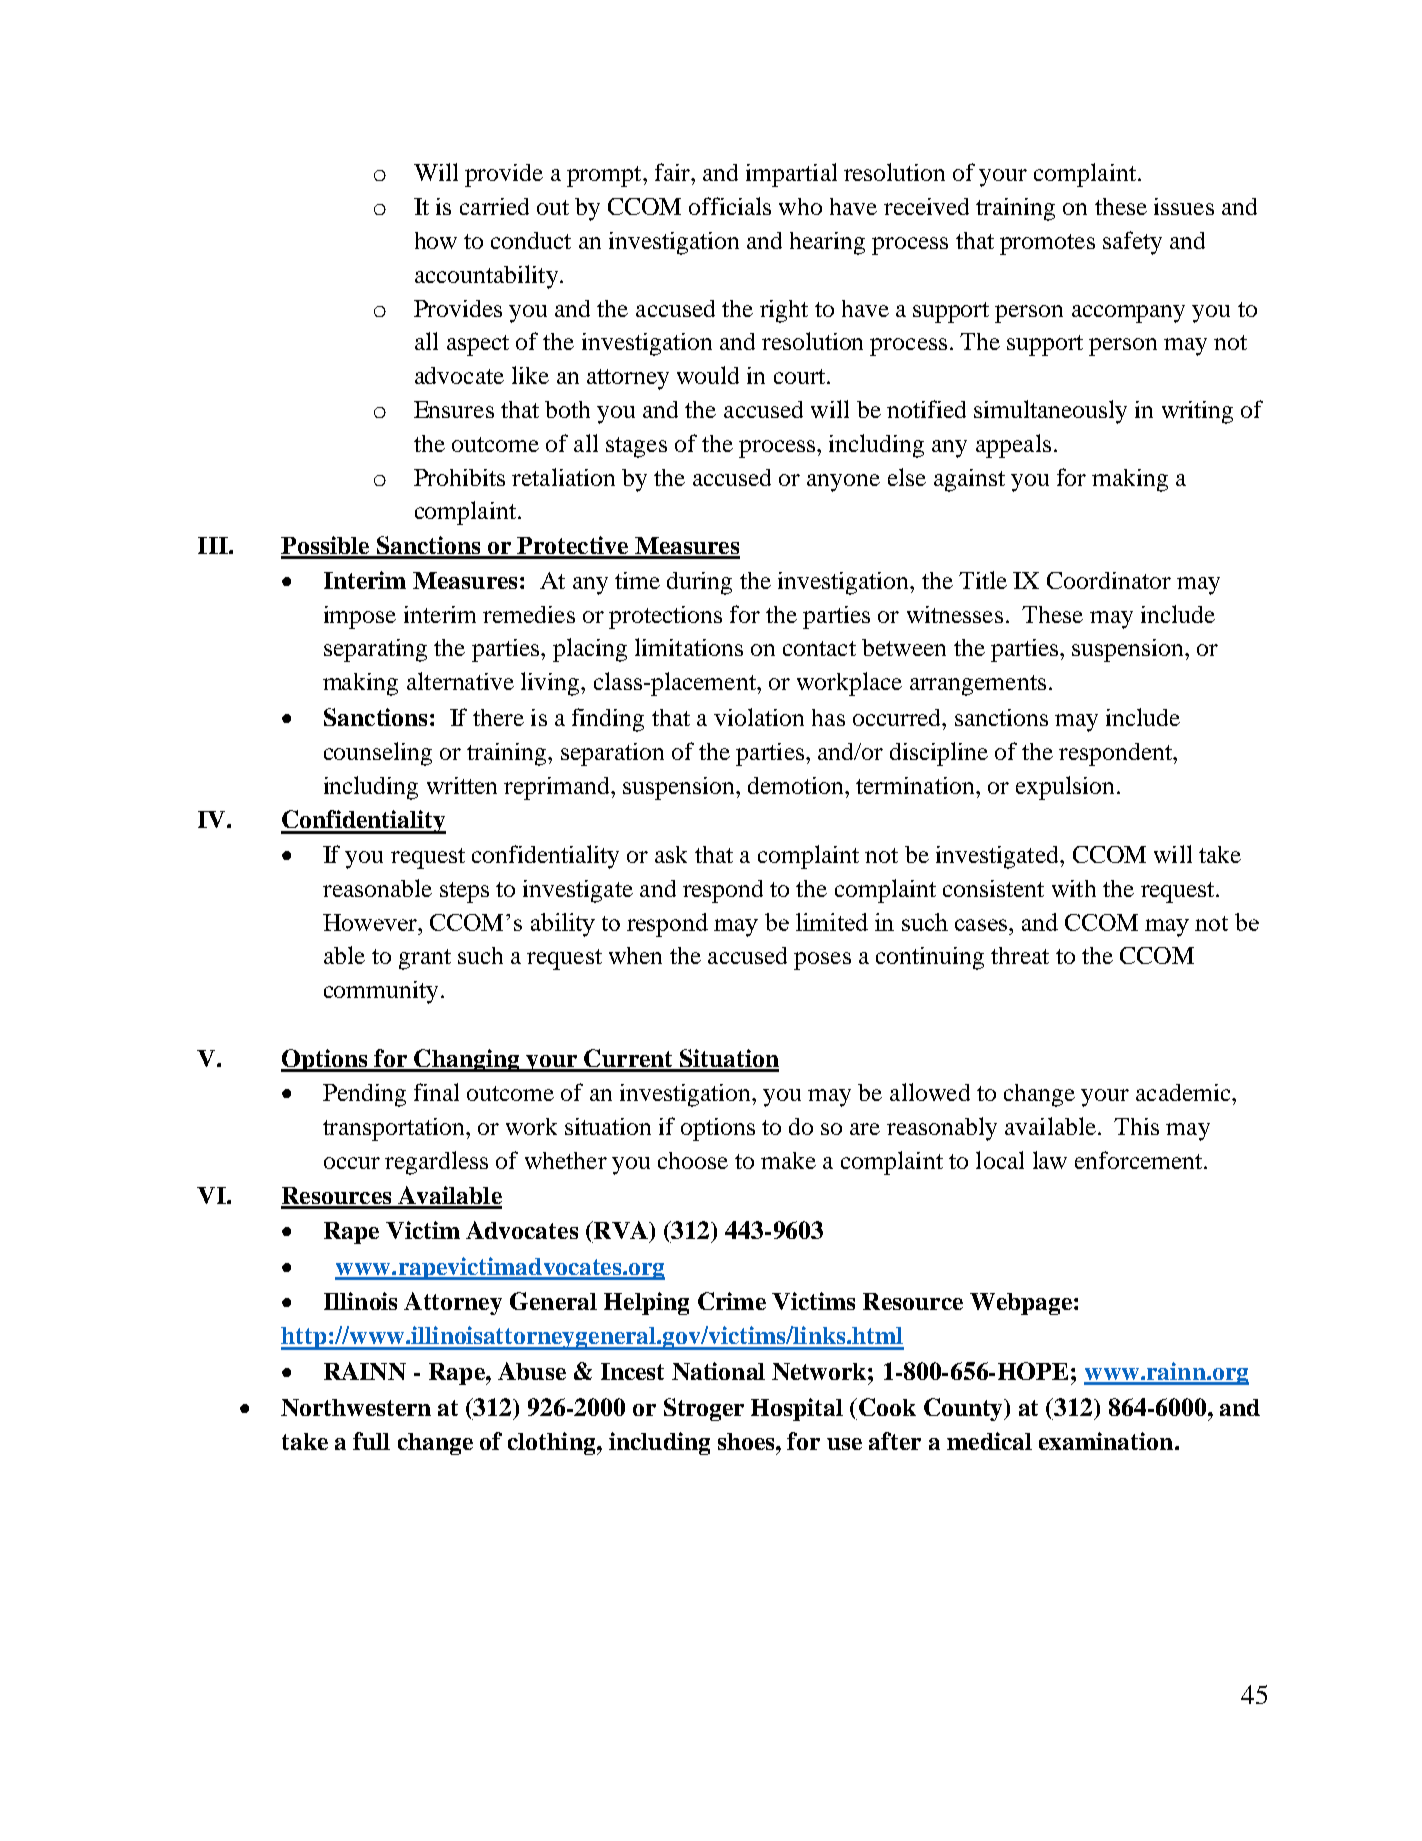 The image size is (1422, 1841). What do you see at coordinates (381, 992) in the page?
I see `community` at bounding box center [381, 992].
